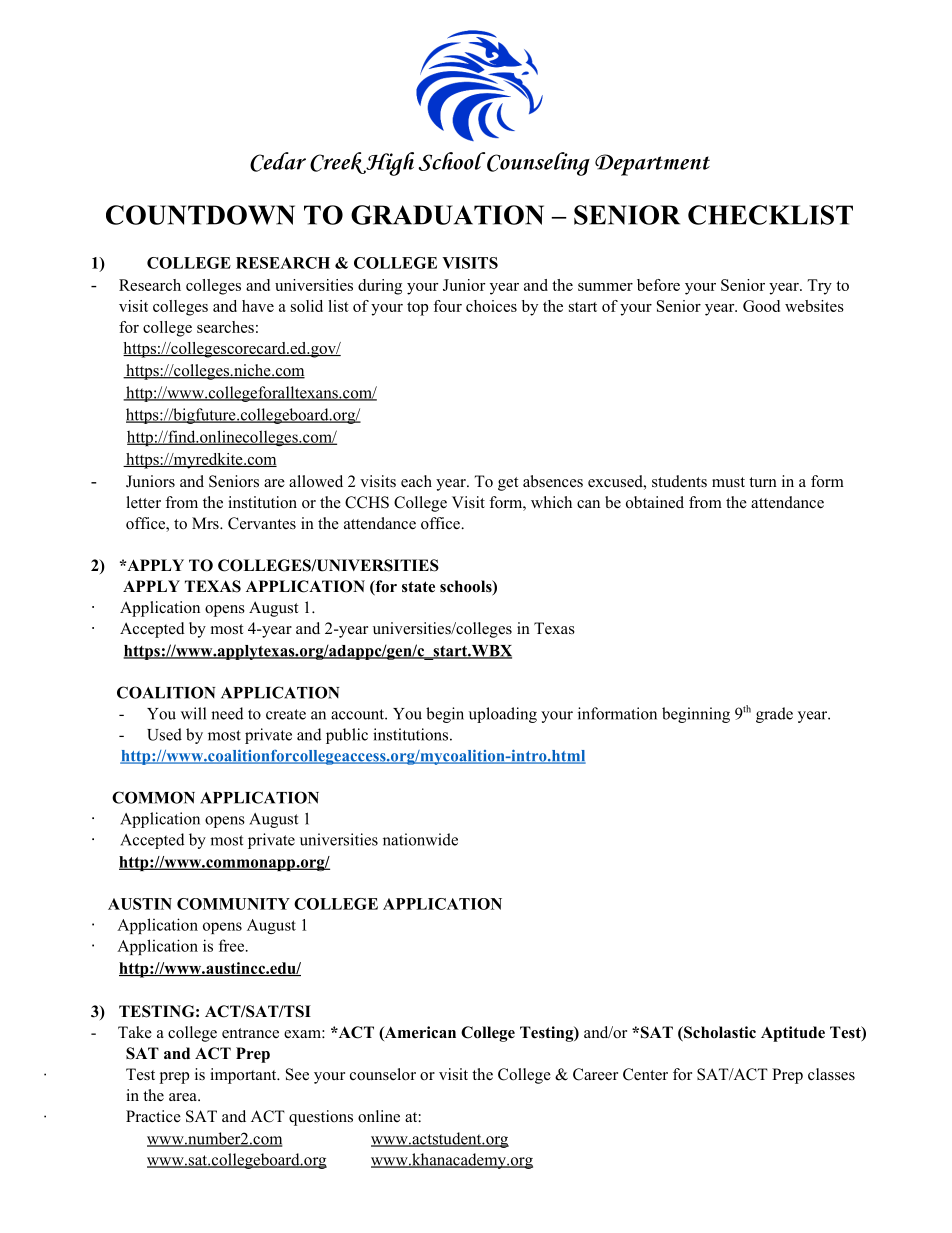 This screenshot has height=1233, width=952. I want to click on Department, so click(652, 165).
